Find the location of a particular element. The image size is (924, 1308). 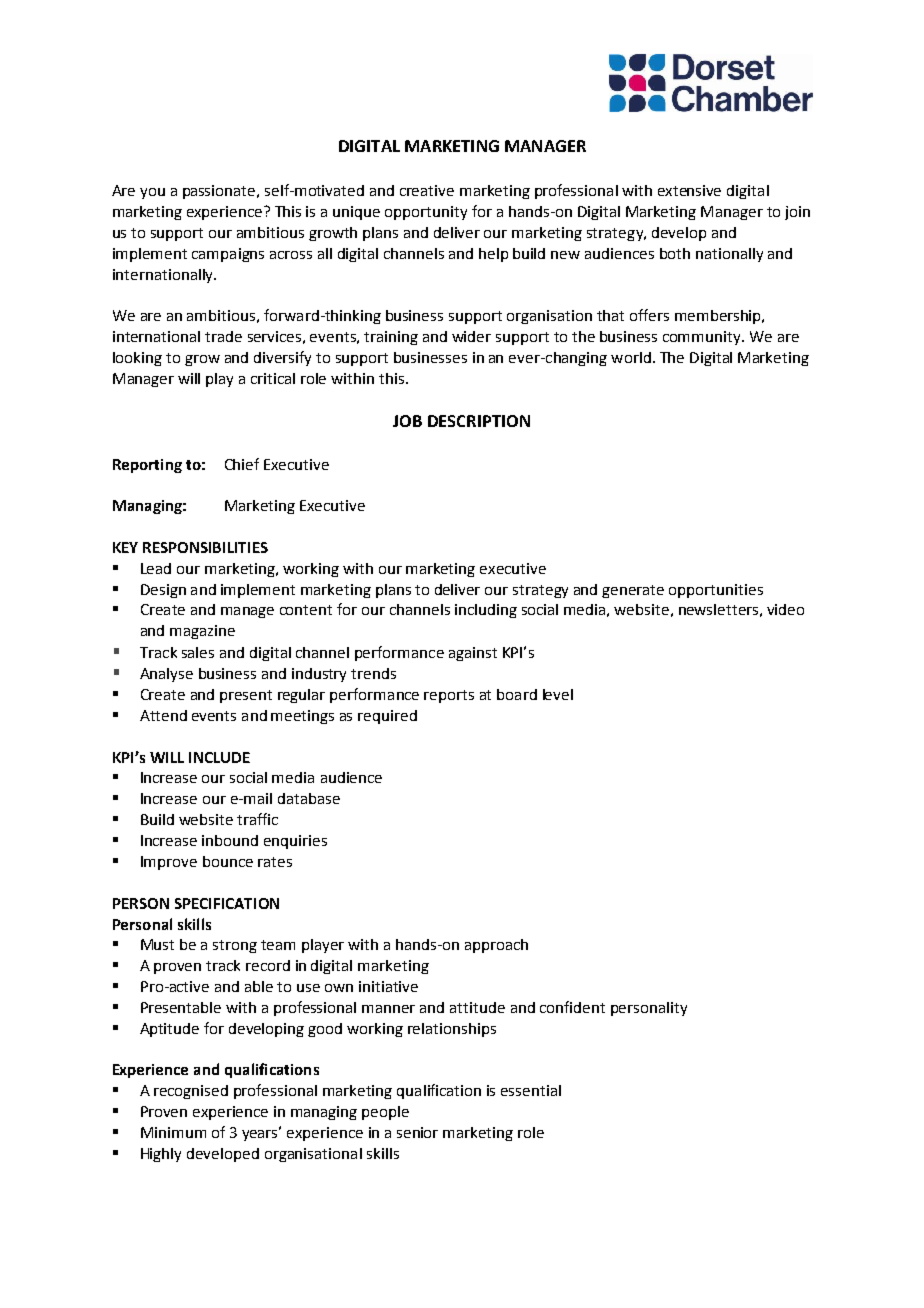

video is located at coordinates (785, 609).
